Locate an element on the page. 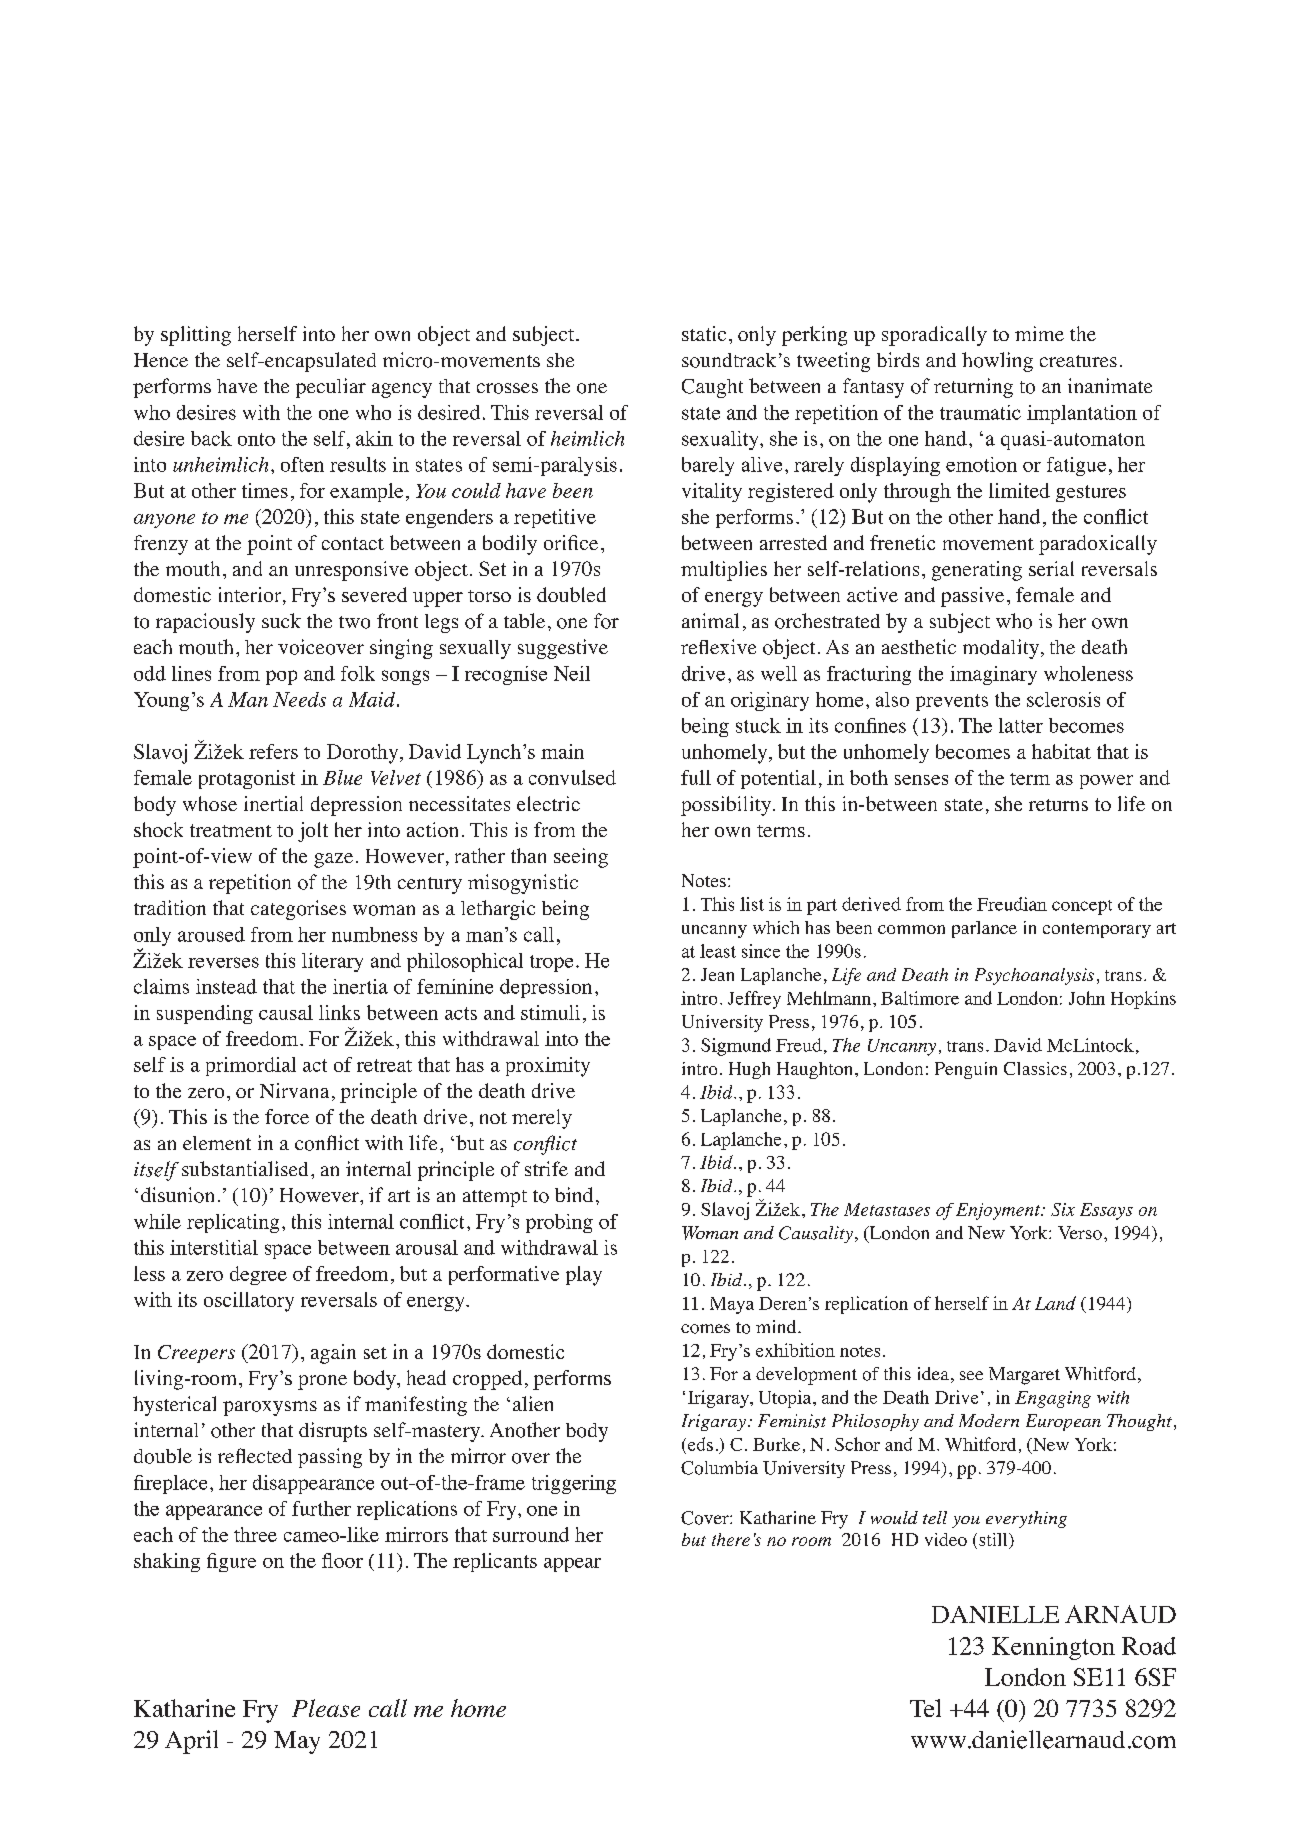 The width and height of the page is (1294, 1831). replicants is located at coordinates (495, 1562).
